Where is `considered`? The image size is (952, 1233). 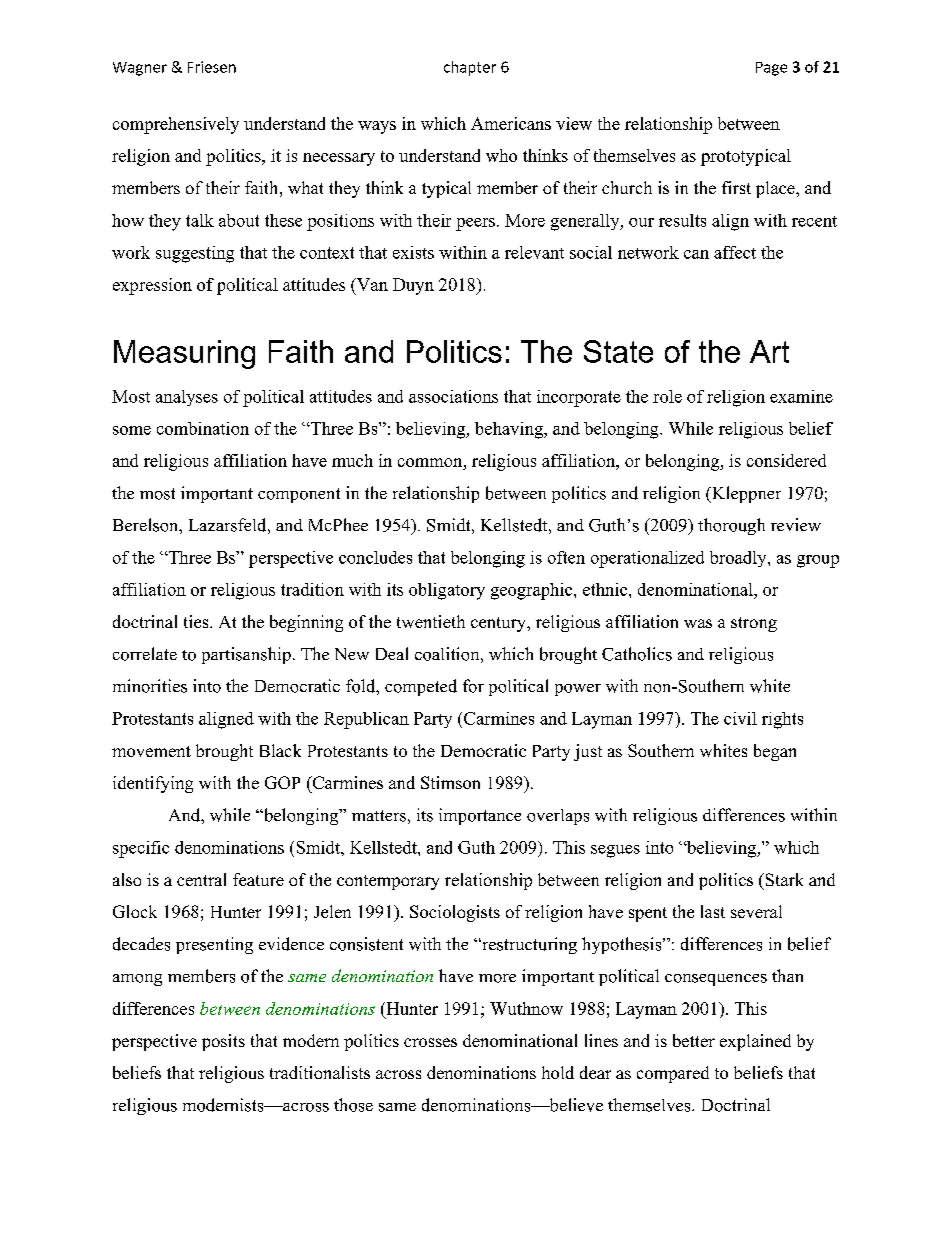 considered is located at coordinates (786, 460).
